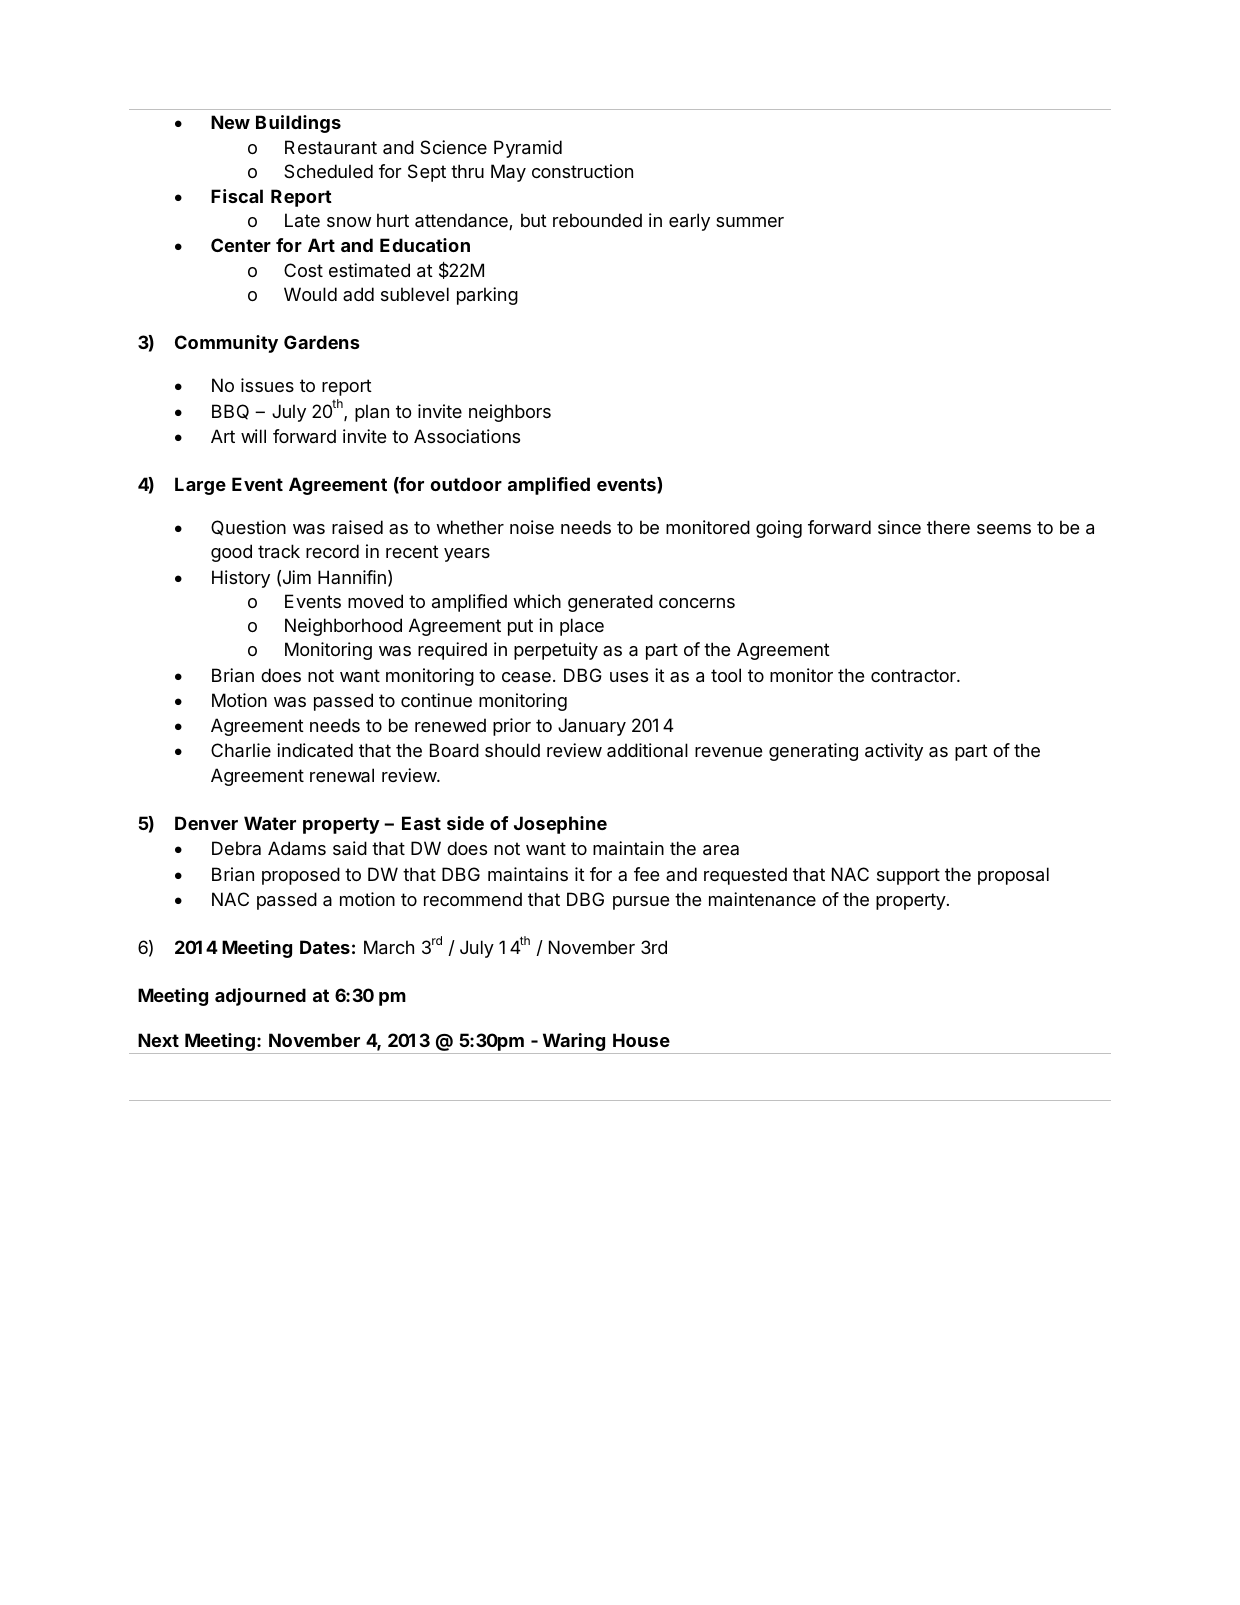 The width and height of the image is (1240, 1605). Describe the element at coordinates (158, 1040) in the image. I see `Next` at that location.
